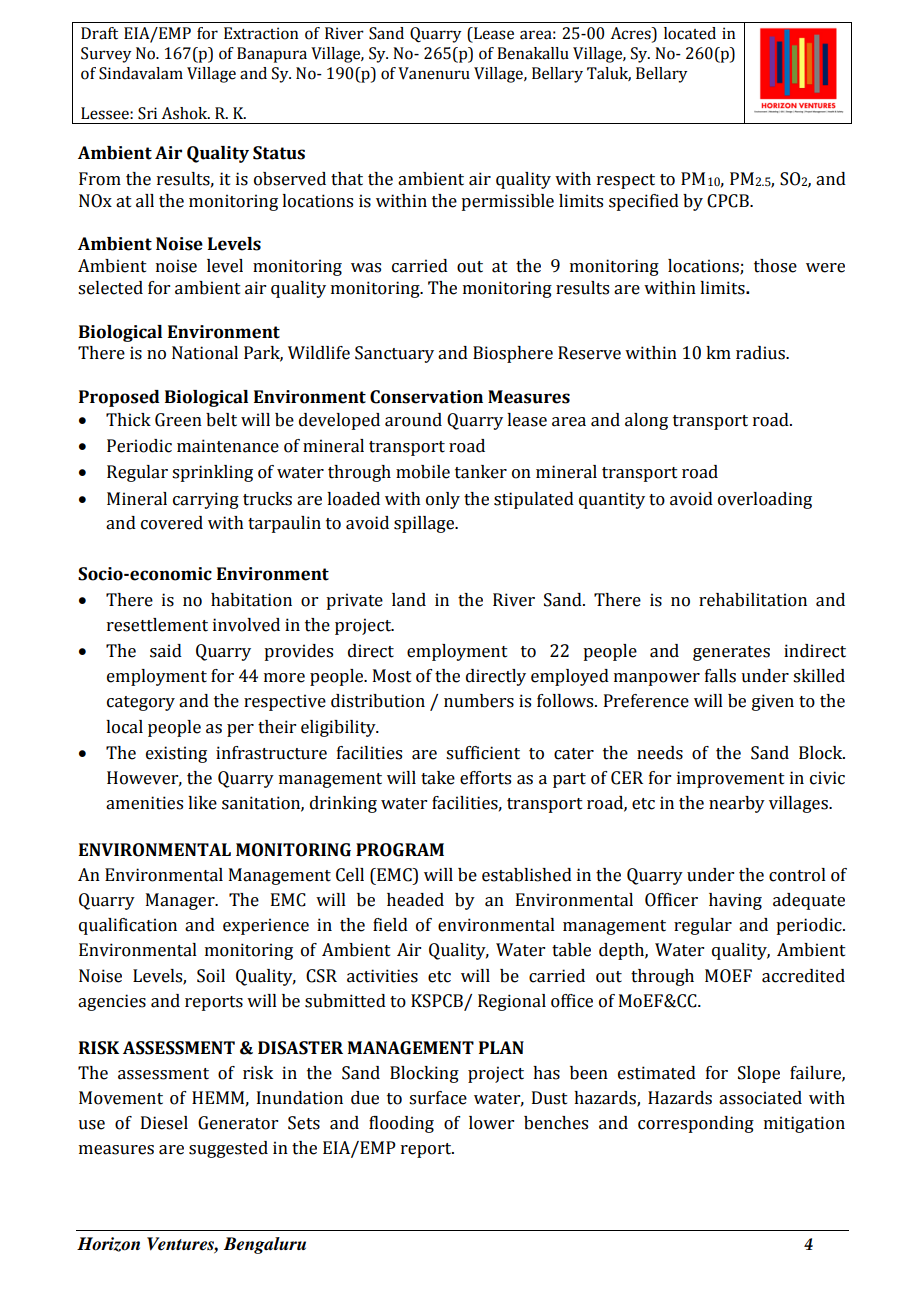  Describe the element at coordinates (491, 1123) in the screenshot. I see `lower` at that location.
